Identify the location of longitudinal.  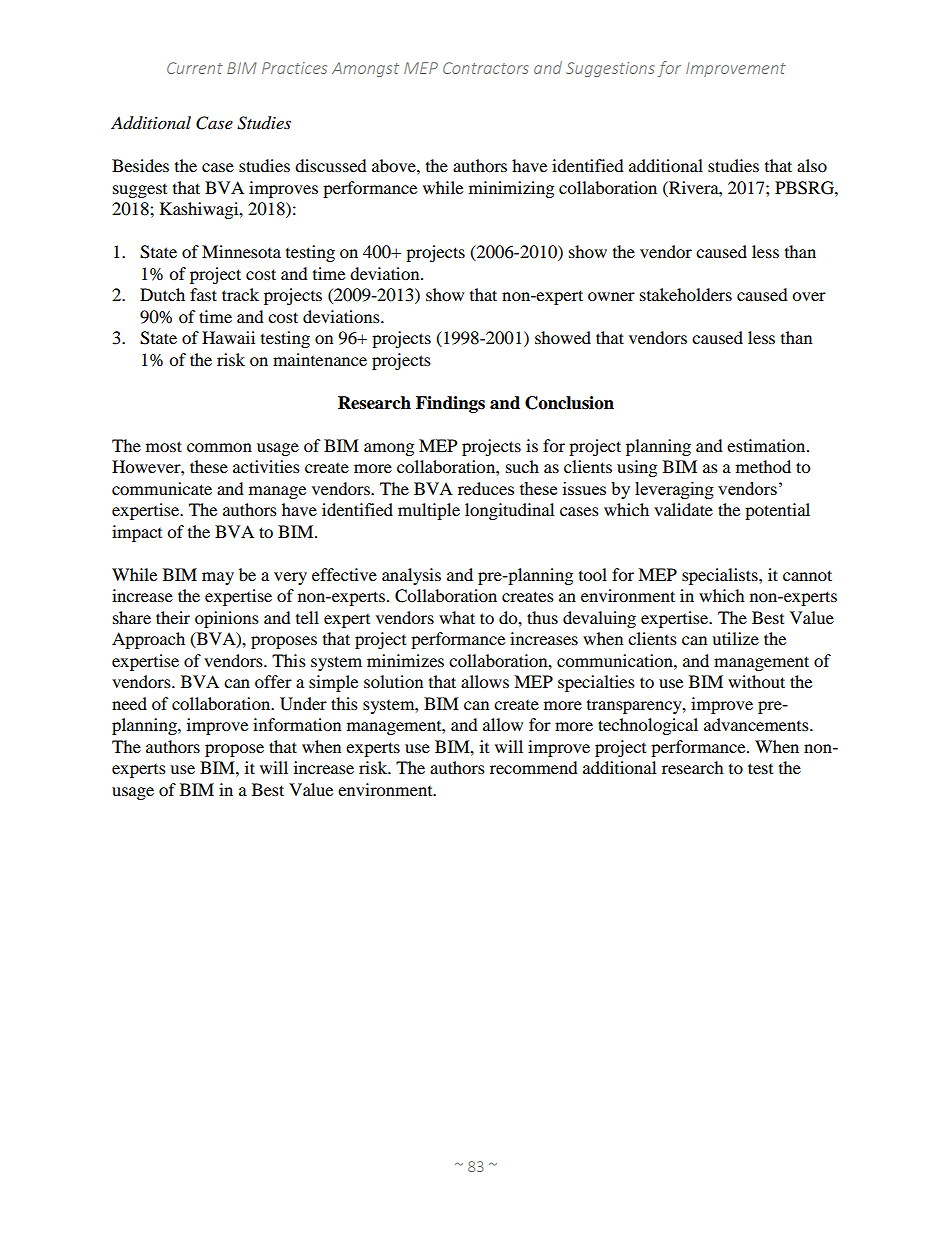
(509, 511).
